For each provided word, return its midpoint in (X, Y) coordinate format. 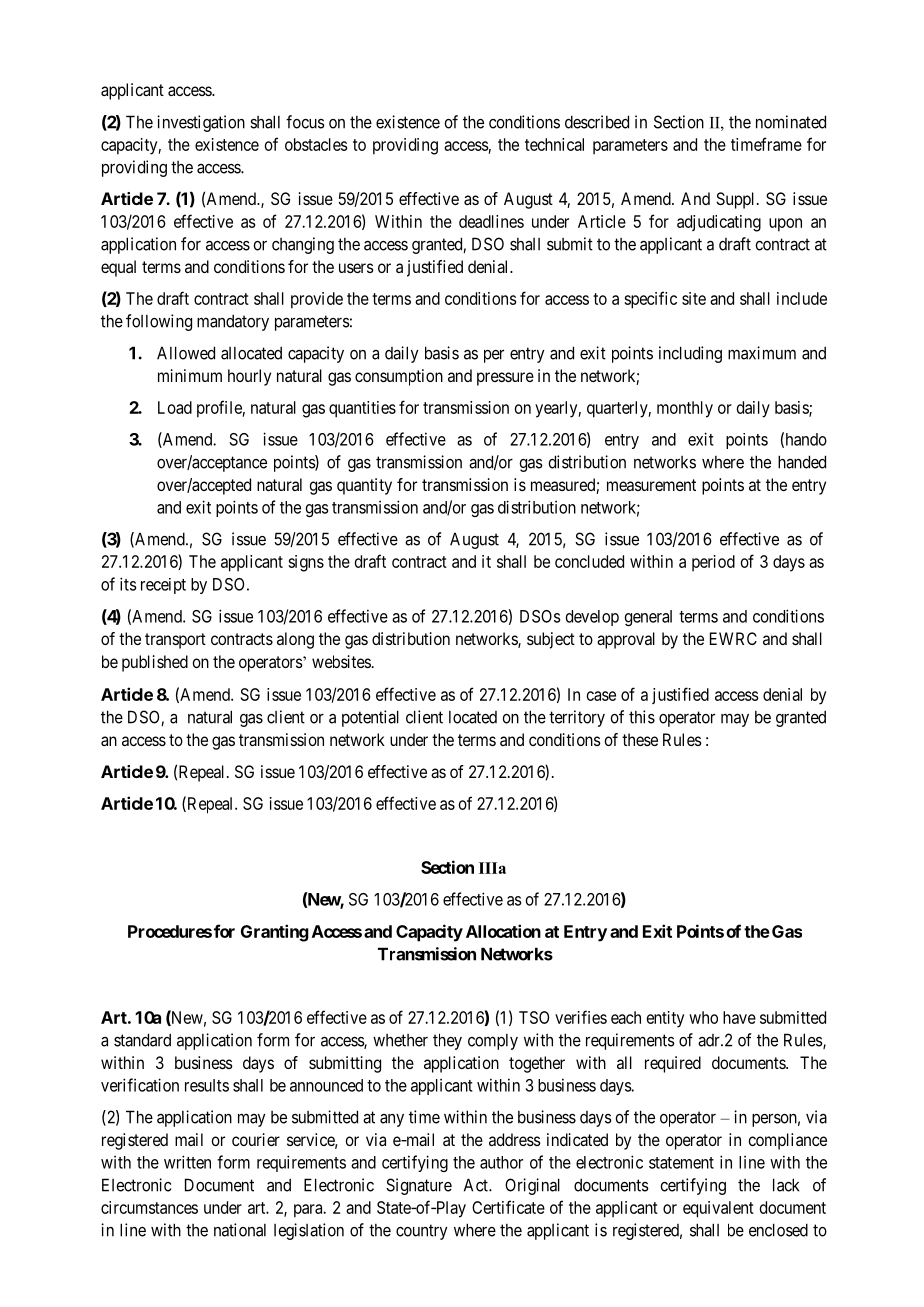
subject (551, 640)
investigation (201, 123)
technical (554, 144)
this (642, 717)
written (187, 1162)
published (155, 663)
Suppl (737, 200)
